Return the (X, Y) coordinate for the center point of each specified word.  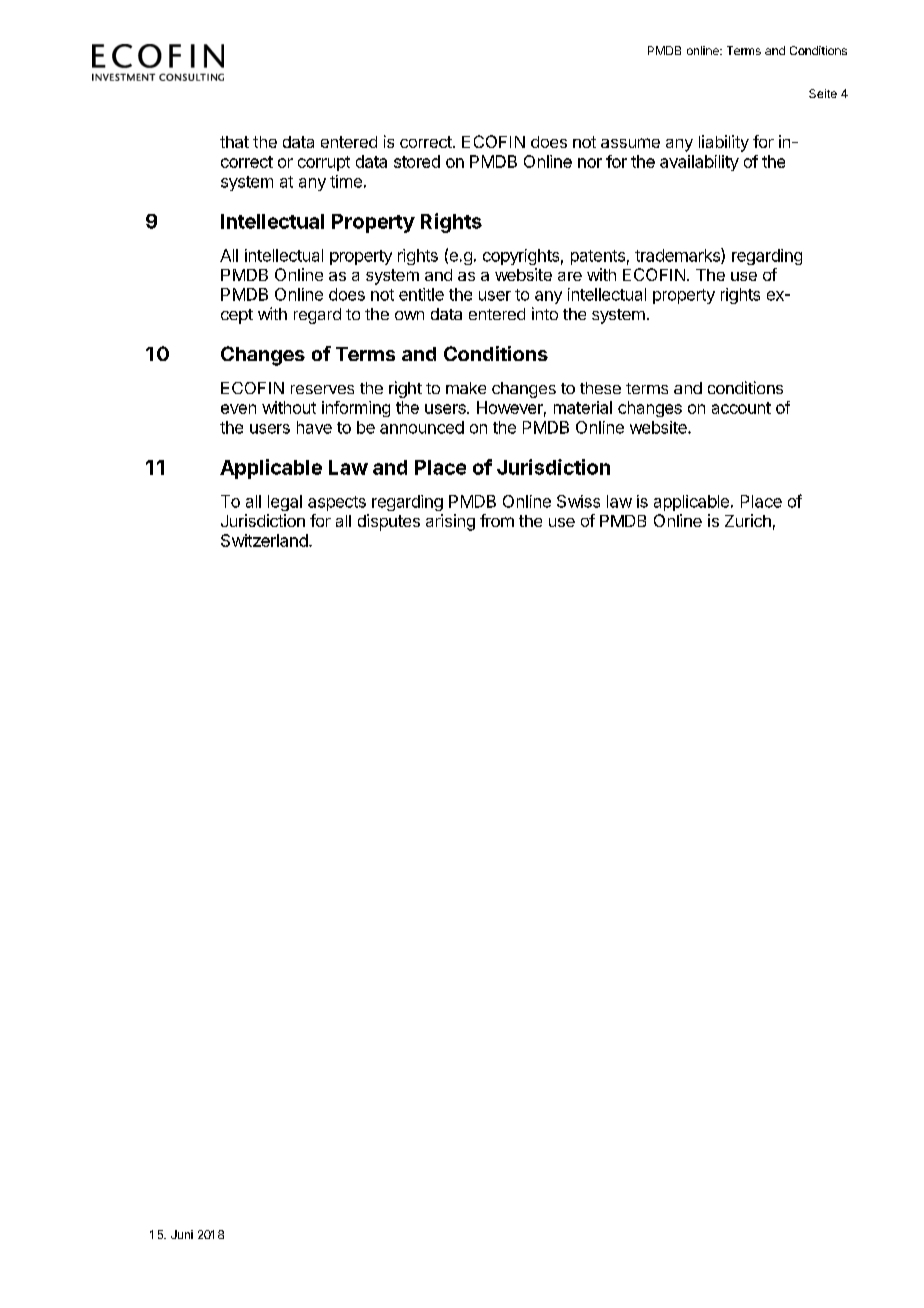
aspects (337, 503)
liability (724, 143)
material (583, 407)
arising (450, 522)
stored (417, 161)
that (234, 142)
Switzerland (265, 540)
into (545, 313)
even (238, 409)
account (741, 408)
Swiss (578, 501)
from (497, 520)
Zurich (748, 520)
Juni (182, 1234)
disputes (389, 522)
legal (285, 503)
